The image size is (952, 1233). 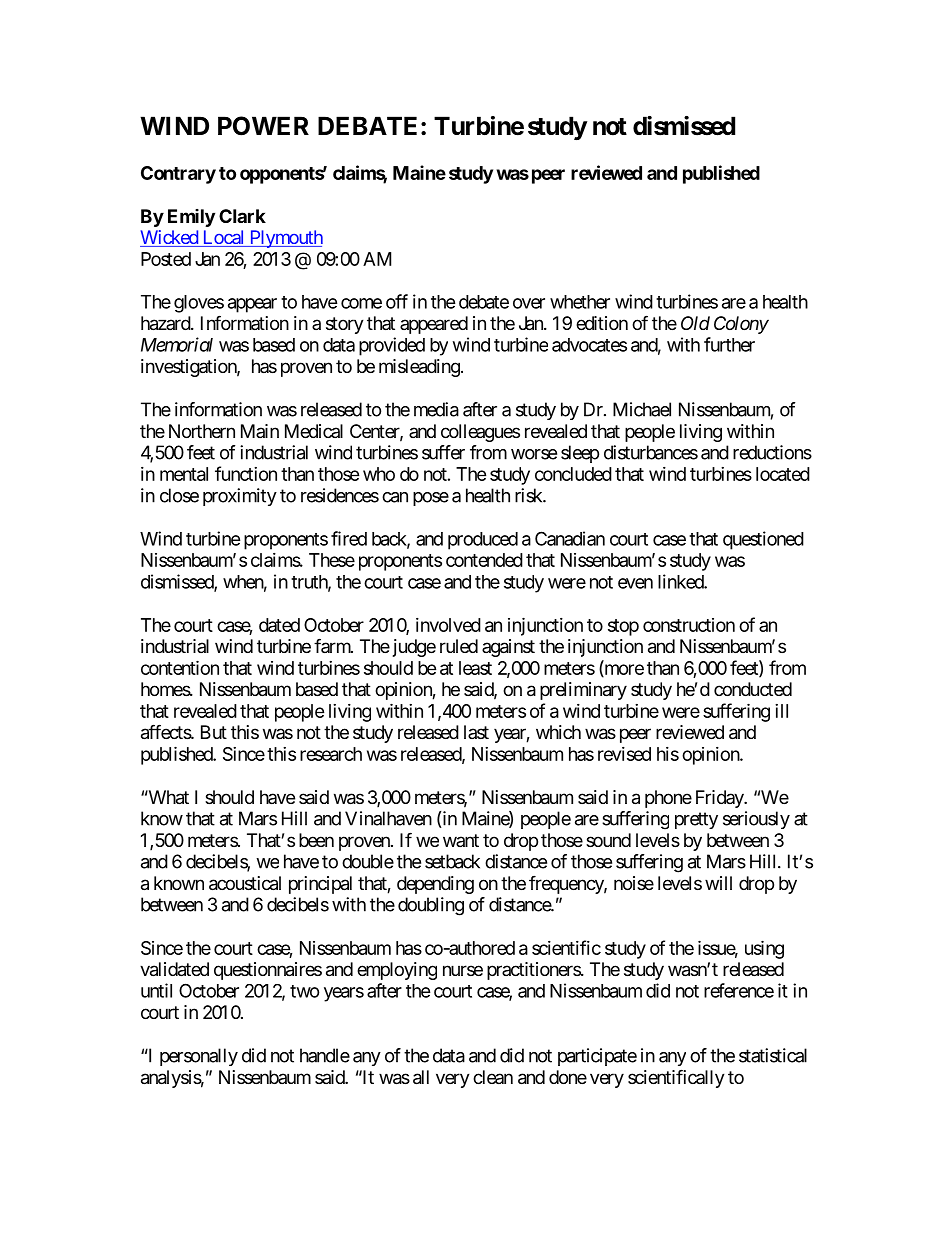 I want to click on personally, so click(x=199, y=1057).
